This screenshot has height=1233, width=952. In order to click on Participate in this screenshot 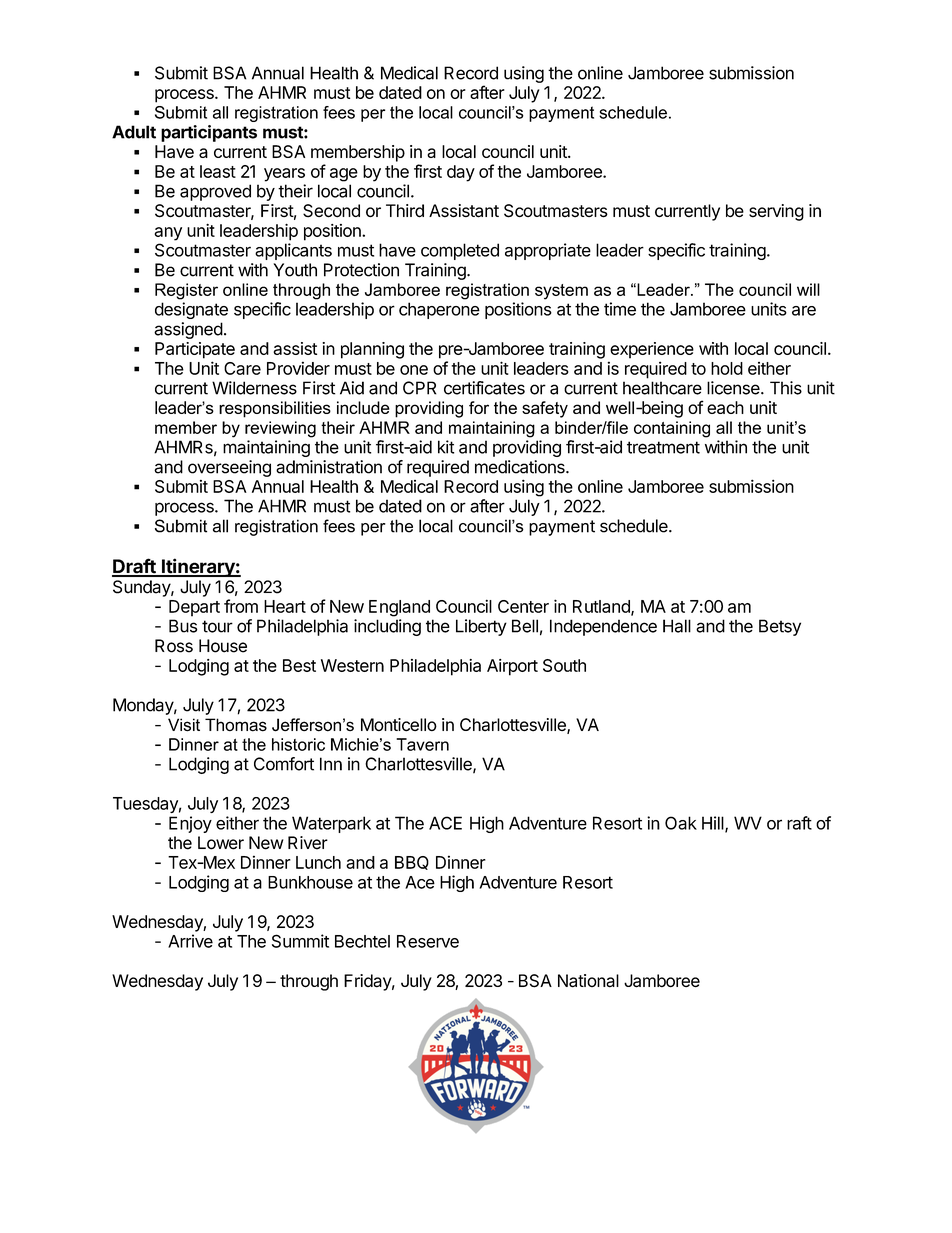, I will do `click(195, 350)`.
